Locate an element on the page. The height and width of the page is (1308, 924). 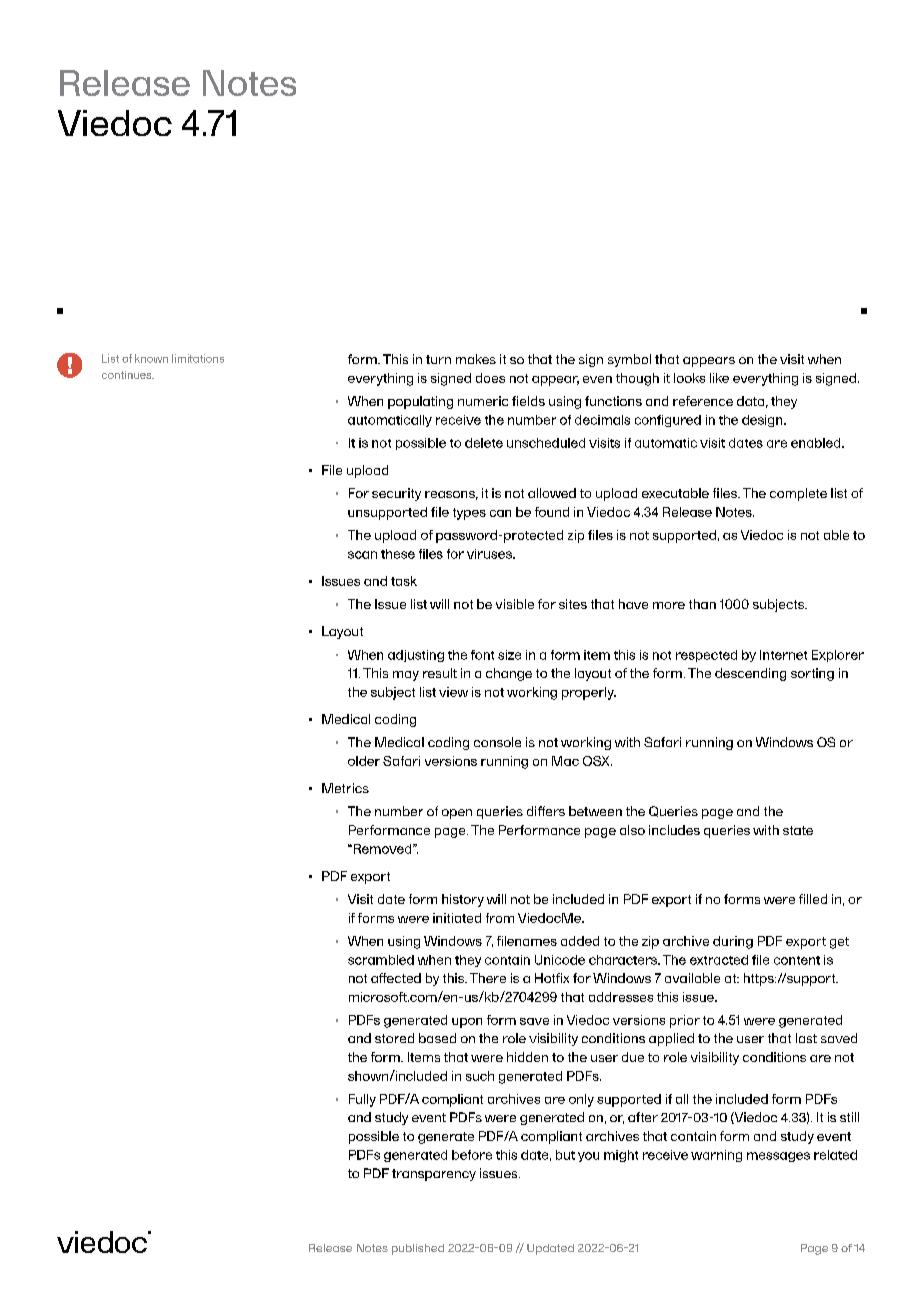
limitations is located at coordinates (198, 358).
